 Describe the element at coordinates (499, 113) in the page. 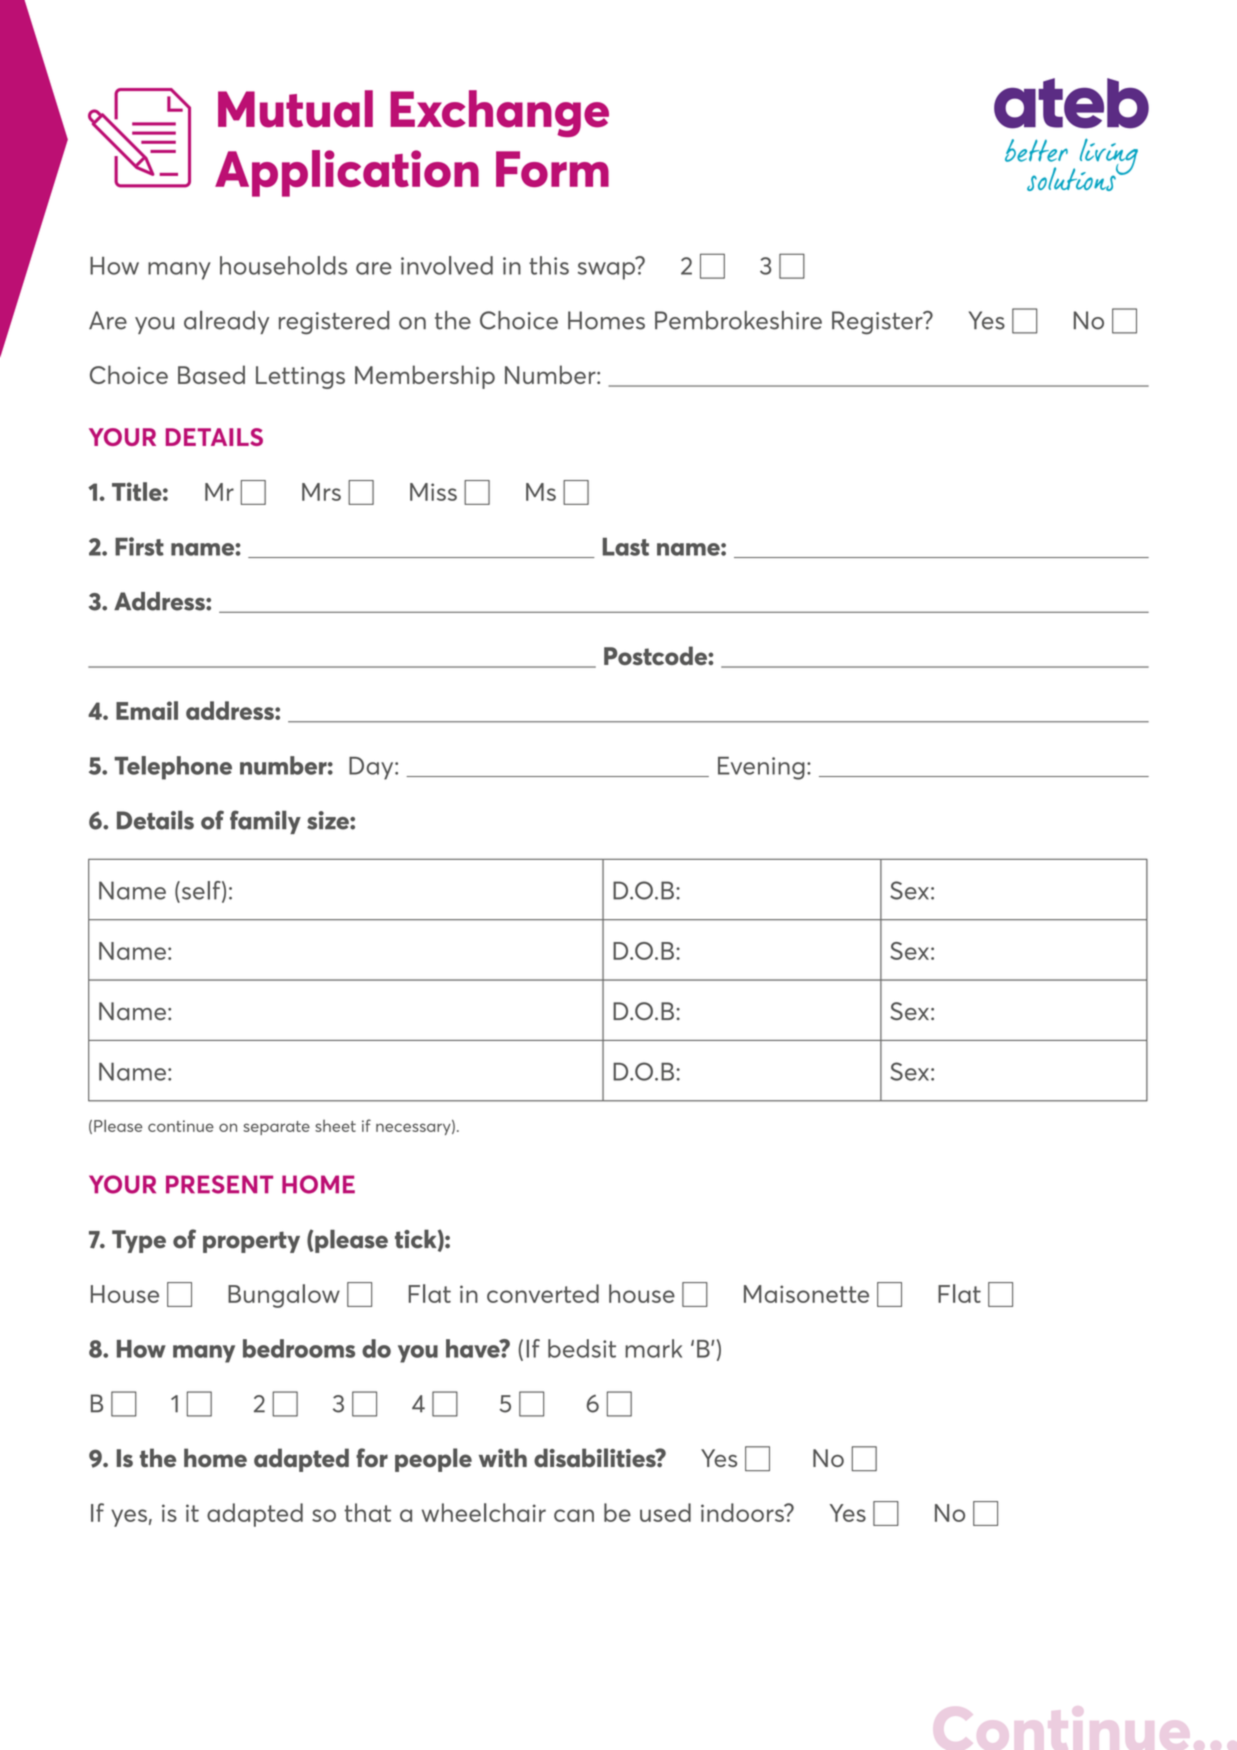

I see `Exchange` at that location.
